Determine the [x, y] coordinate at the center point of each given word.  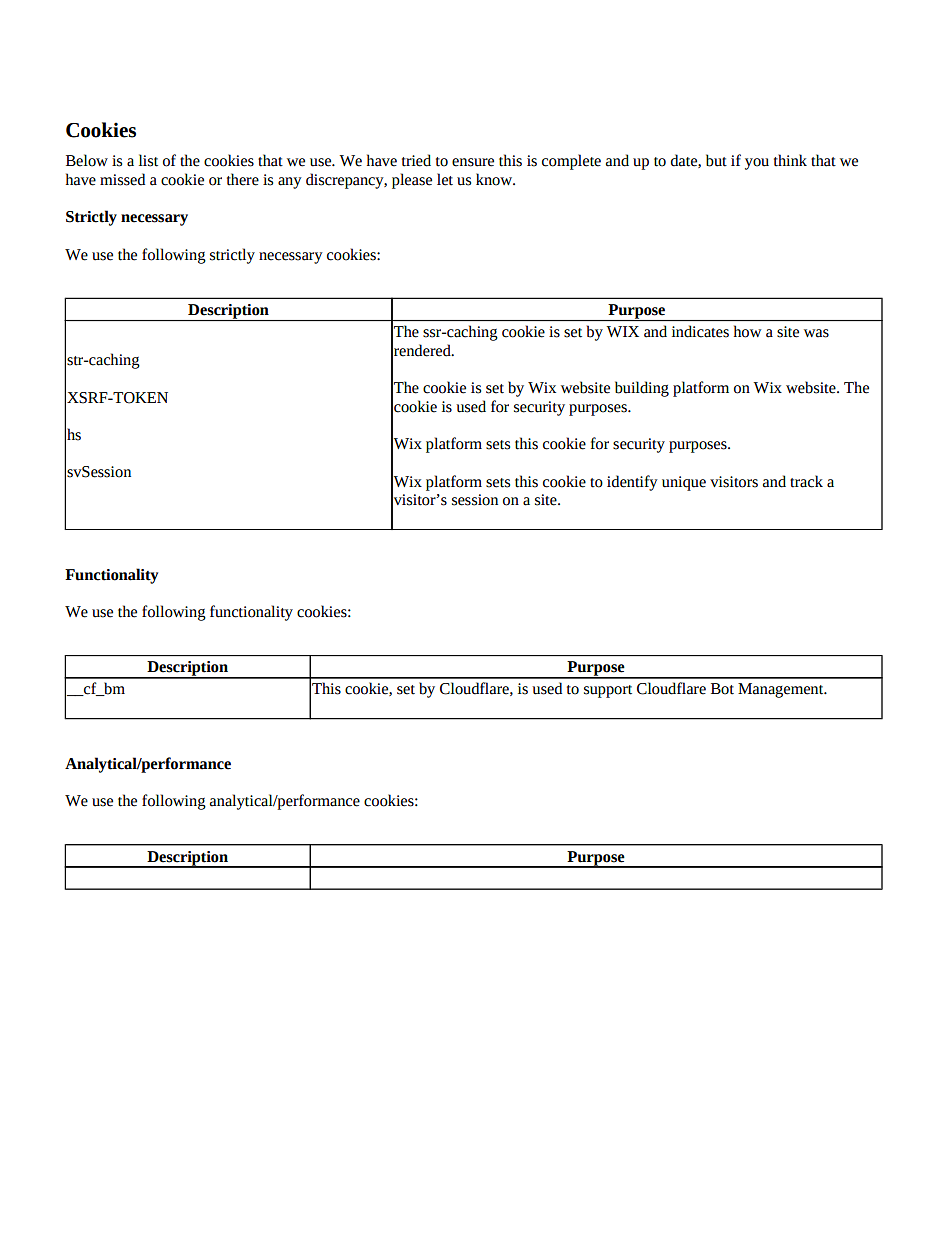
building [642, 389]
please [412, 181]
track [806, 481]
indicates [700, 331]
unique [684, 483]
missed [122, 179]
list [148, 160]
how [747, 331]
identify [632, 483]
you [757, 164]
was [816, 333]
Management [782, 690]
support [608, 691]
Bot [722, 689]
